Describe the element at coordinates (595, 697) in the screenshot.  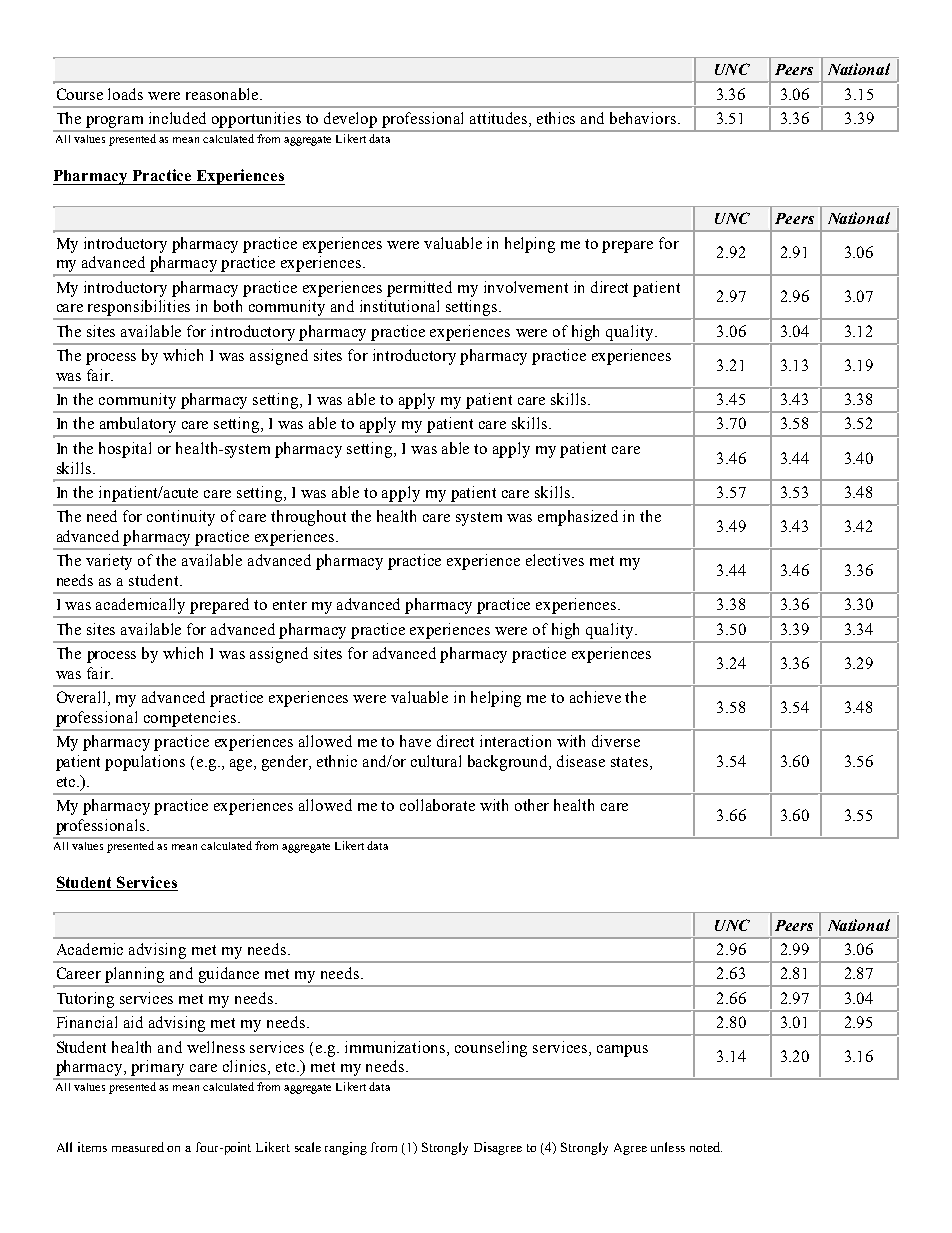
I see `achieve` at that location.
